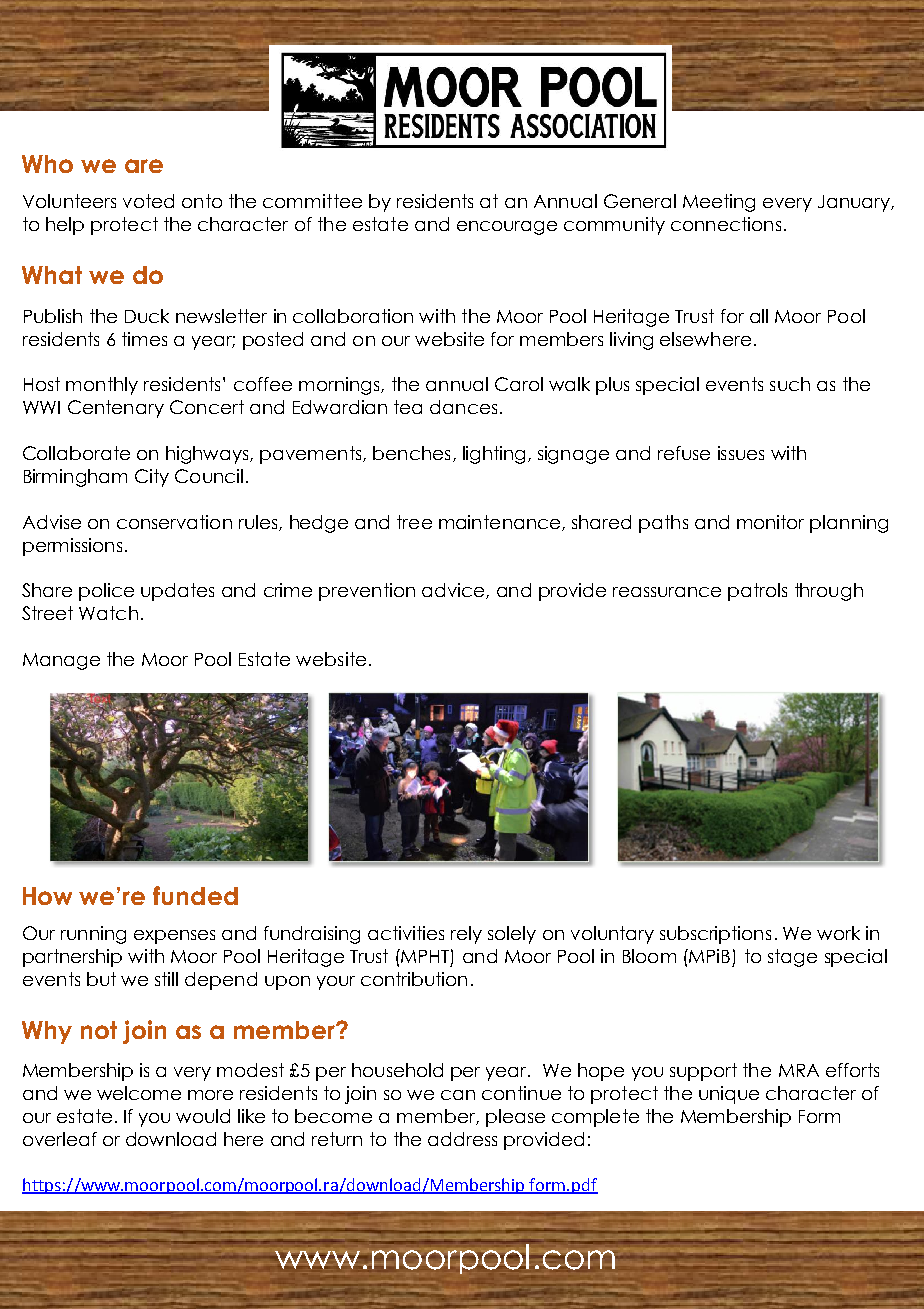 This screenshot has width=924, height=1309. I want to click on encourage, so click(507, 228).
